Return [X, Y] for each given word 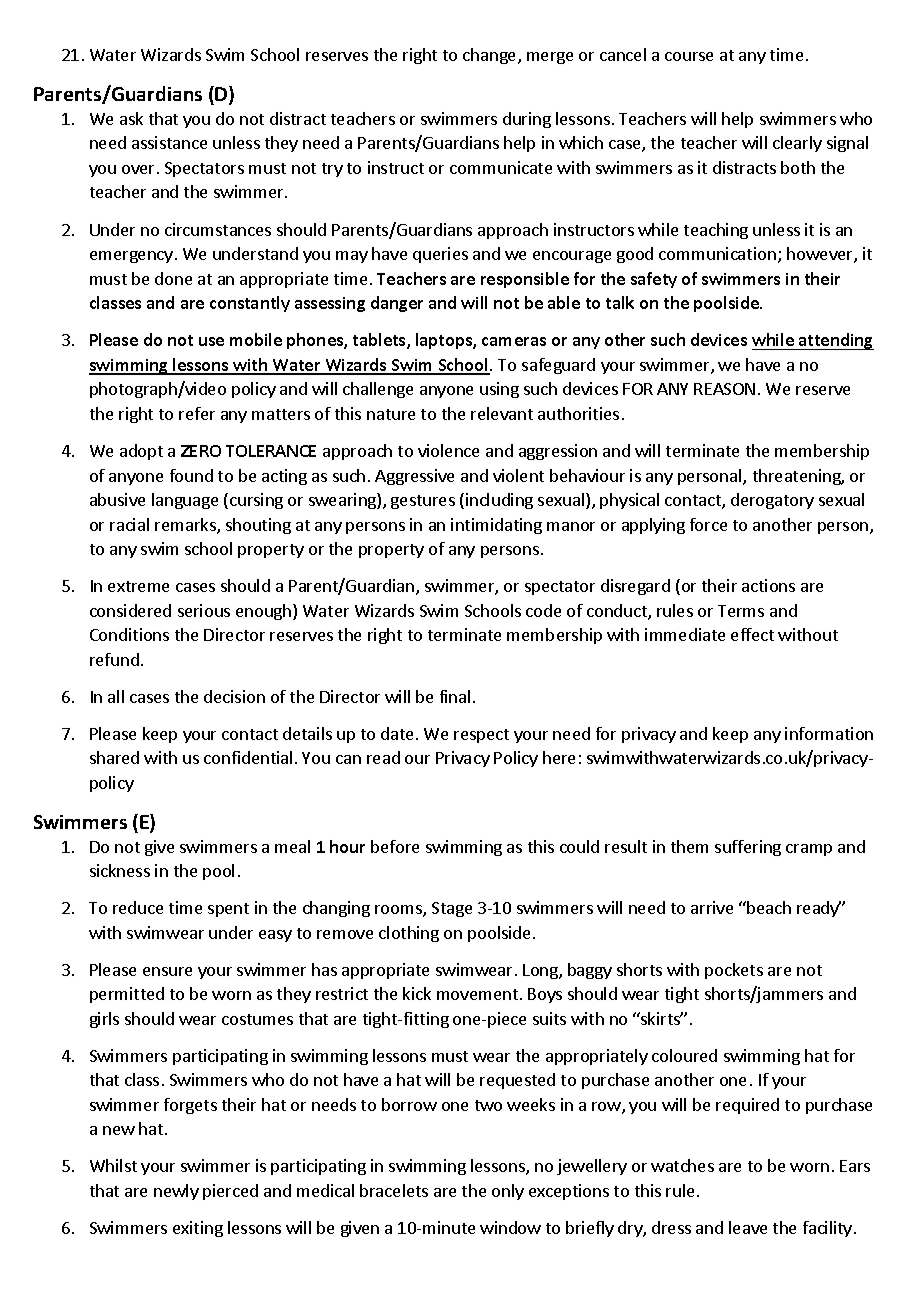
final [455, 696]
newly [176, 1192]
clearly [797, 144]
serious [204, 610]
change [491, 56]
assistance [169, 142]
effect [752, 634]
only [508, 1192]
